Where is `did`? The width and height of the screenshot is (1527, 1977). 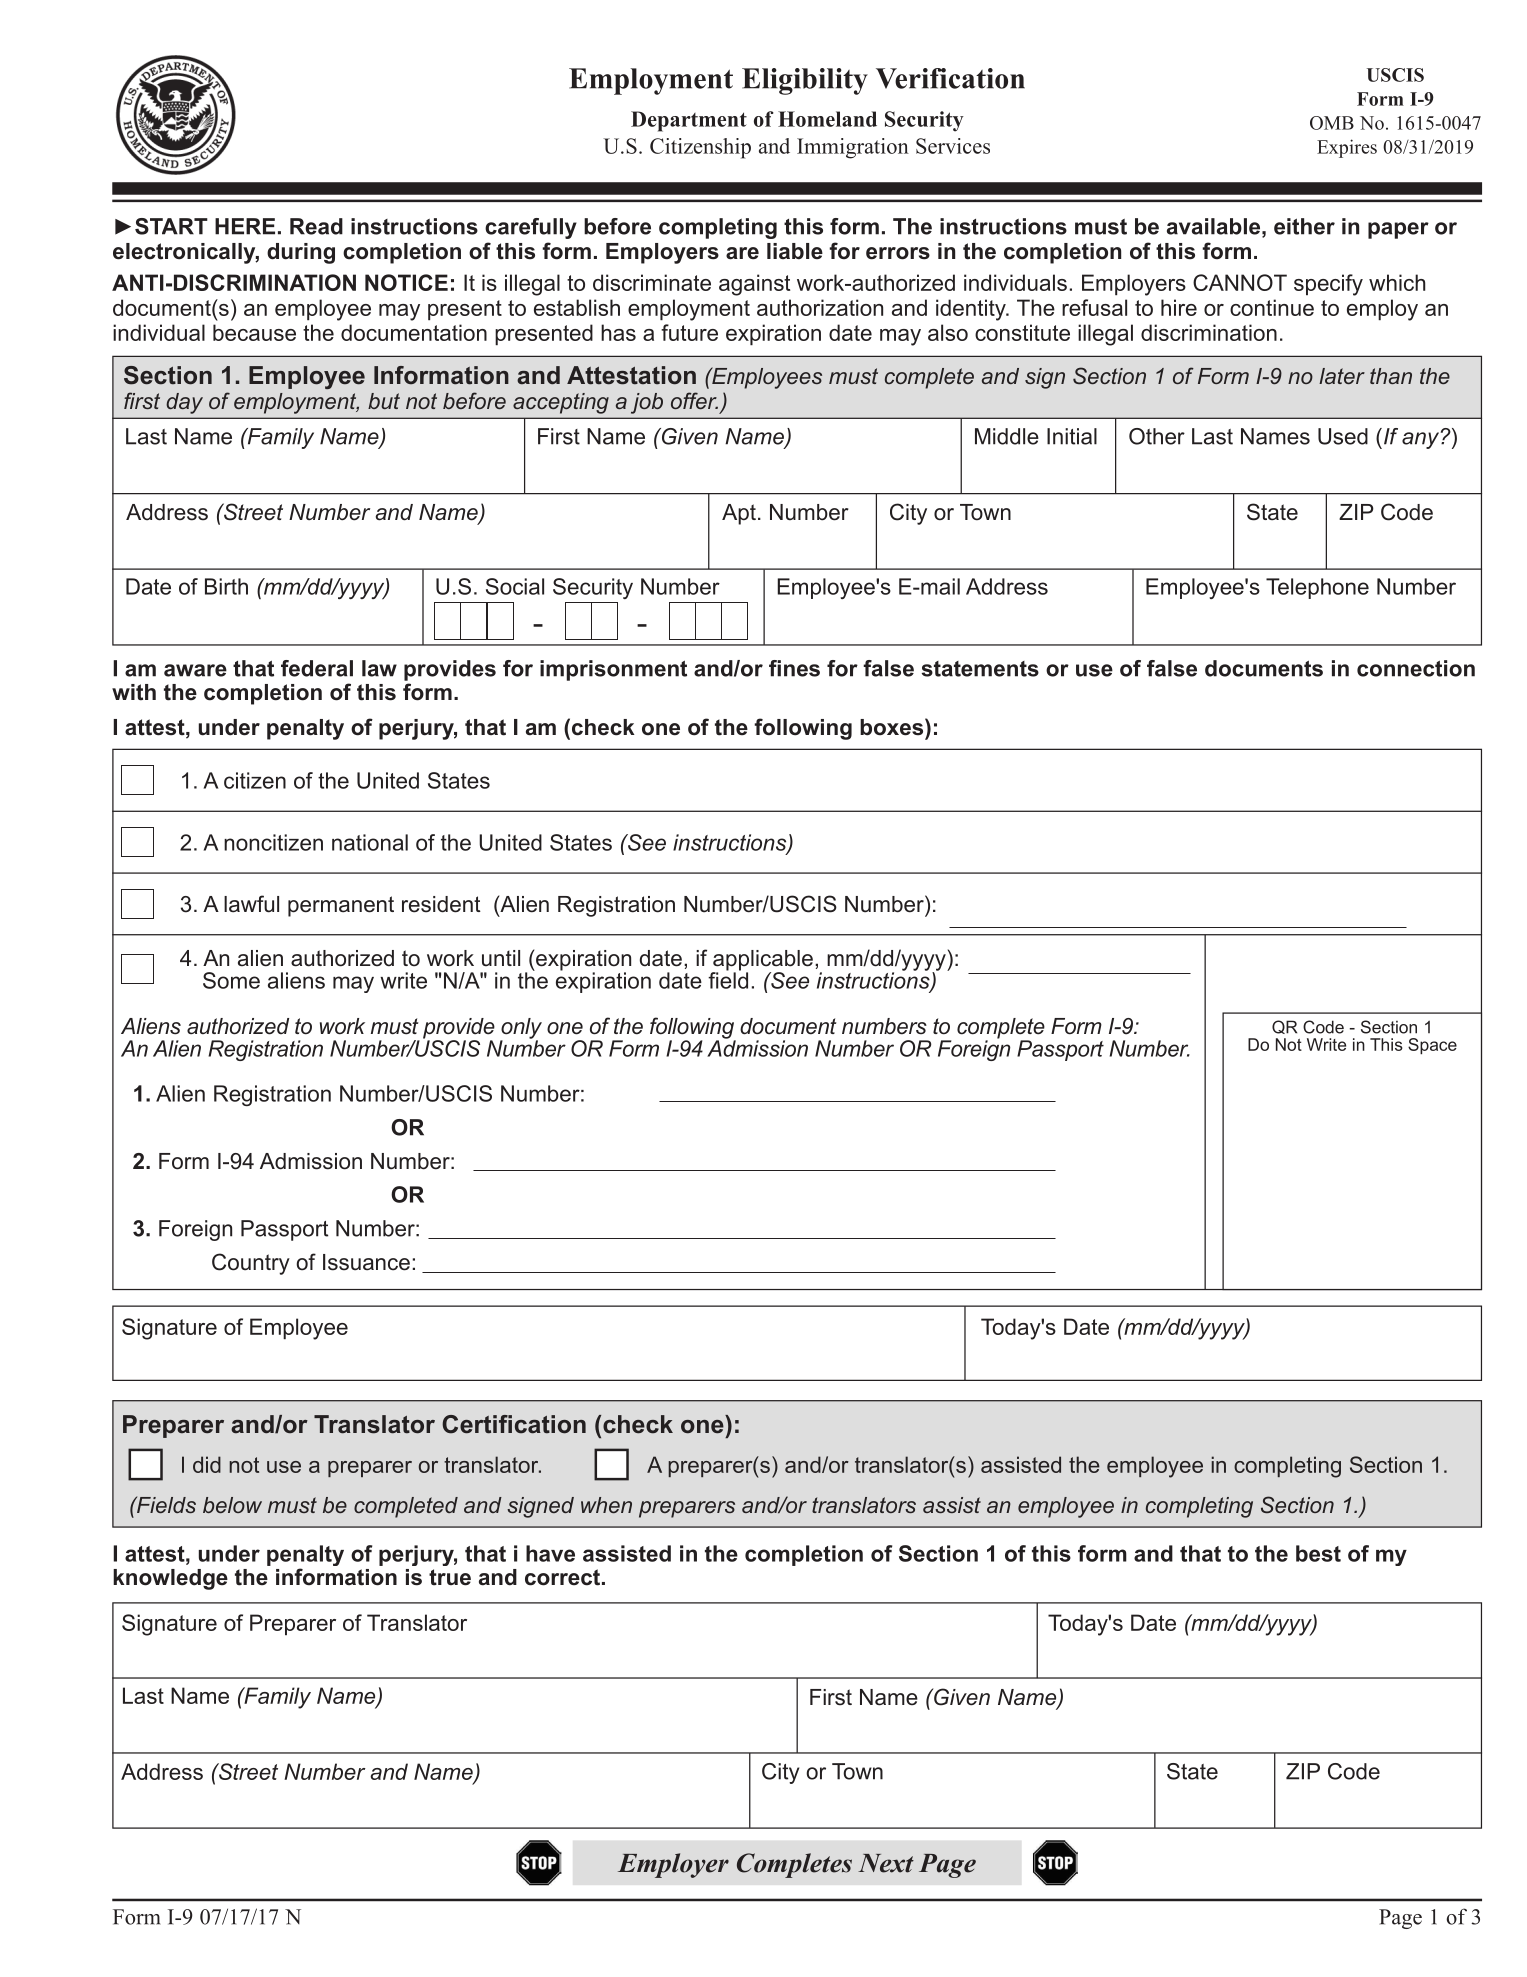 did is located at coordinates (207, 1464).
